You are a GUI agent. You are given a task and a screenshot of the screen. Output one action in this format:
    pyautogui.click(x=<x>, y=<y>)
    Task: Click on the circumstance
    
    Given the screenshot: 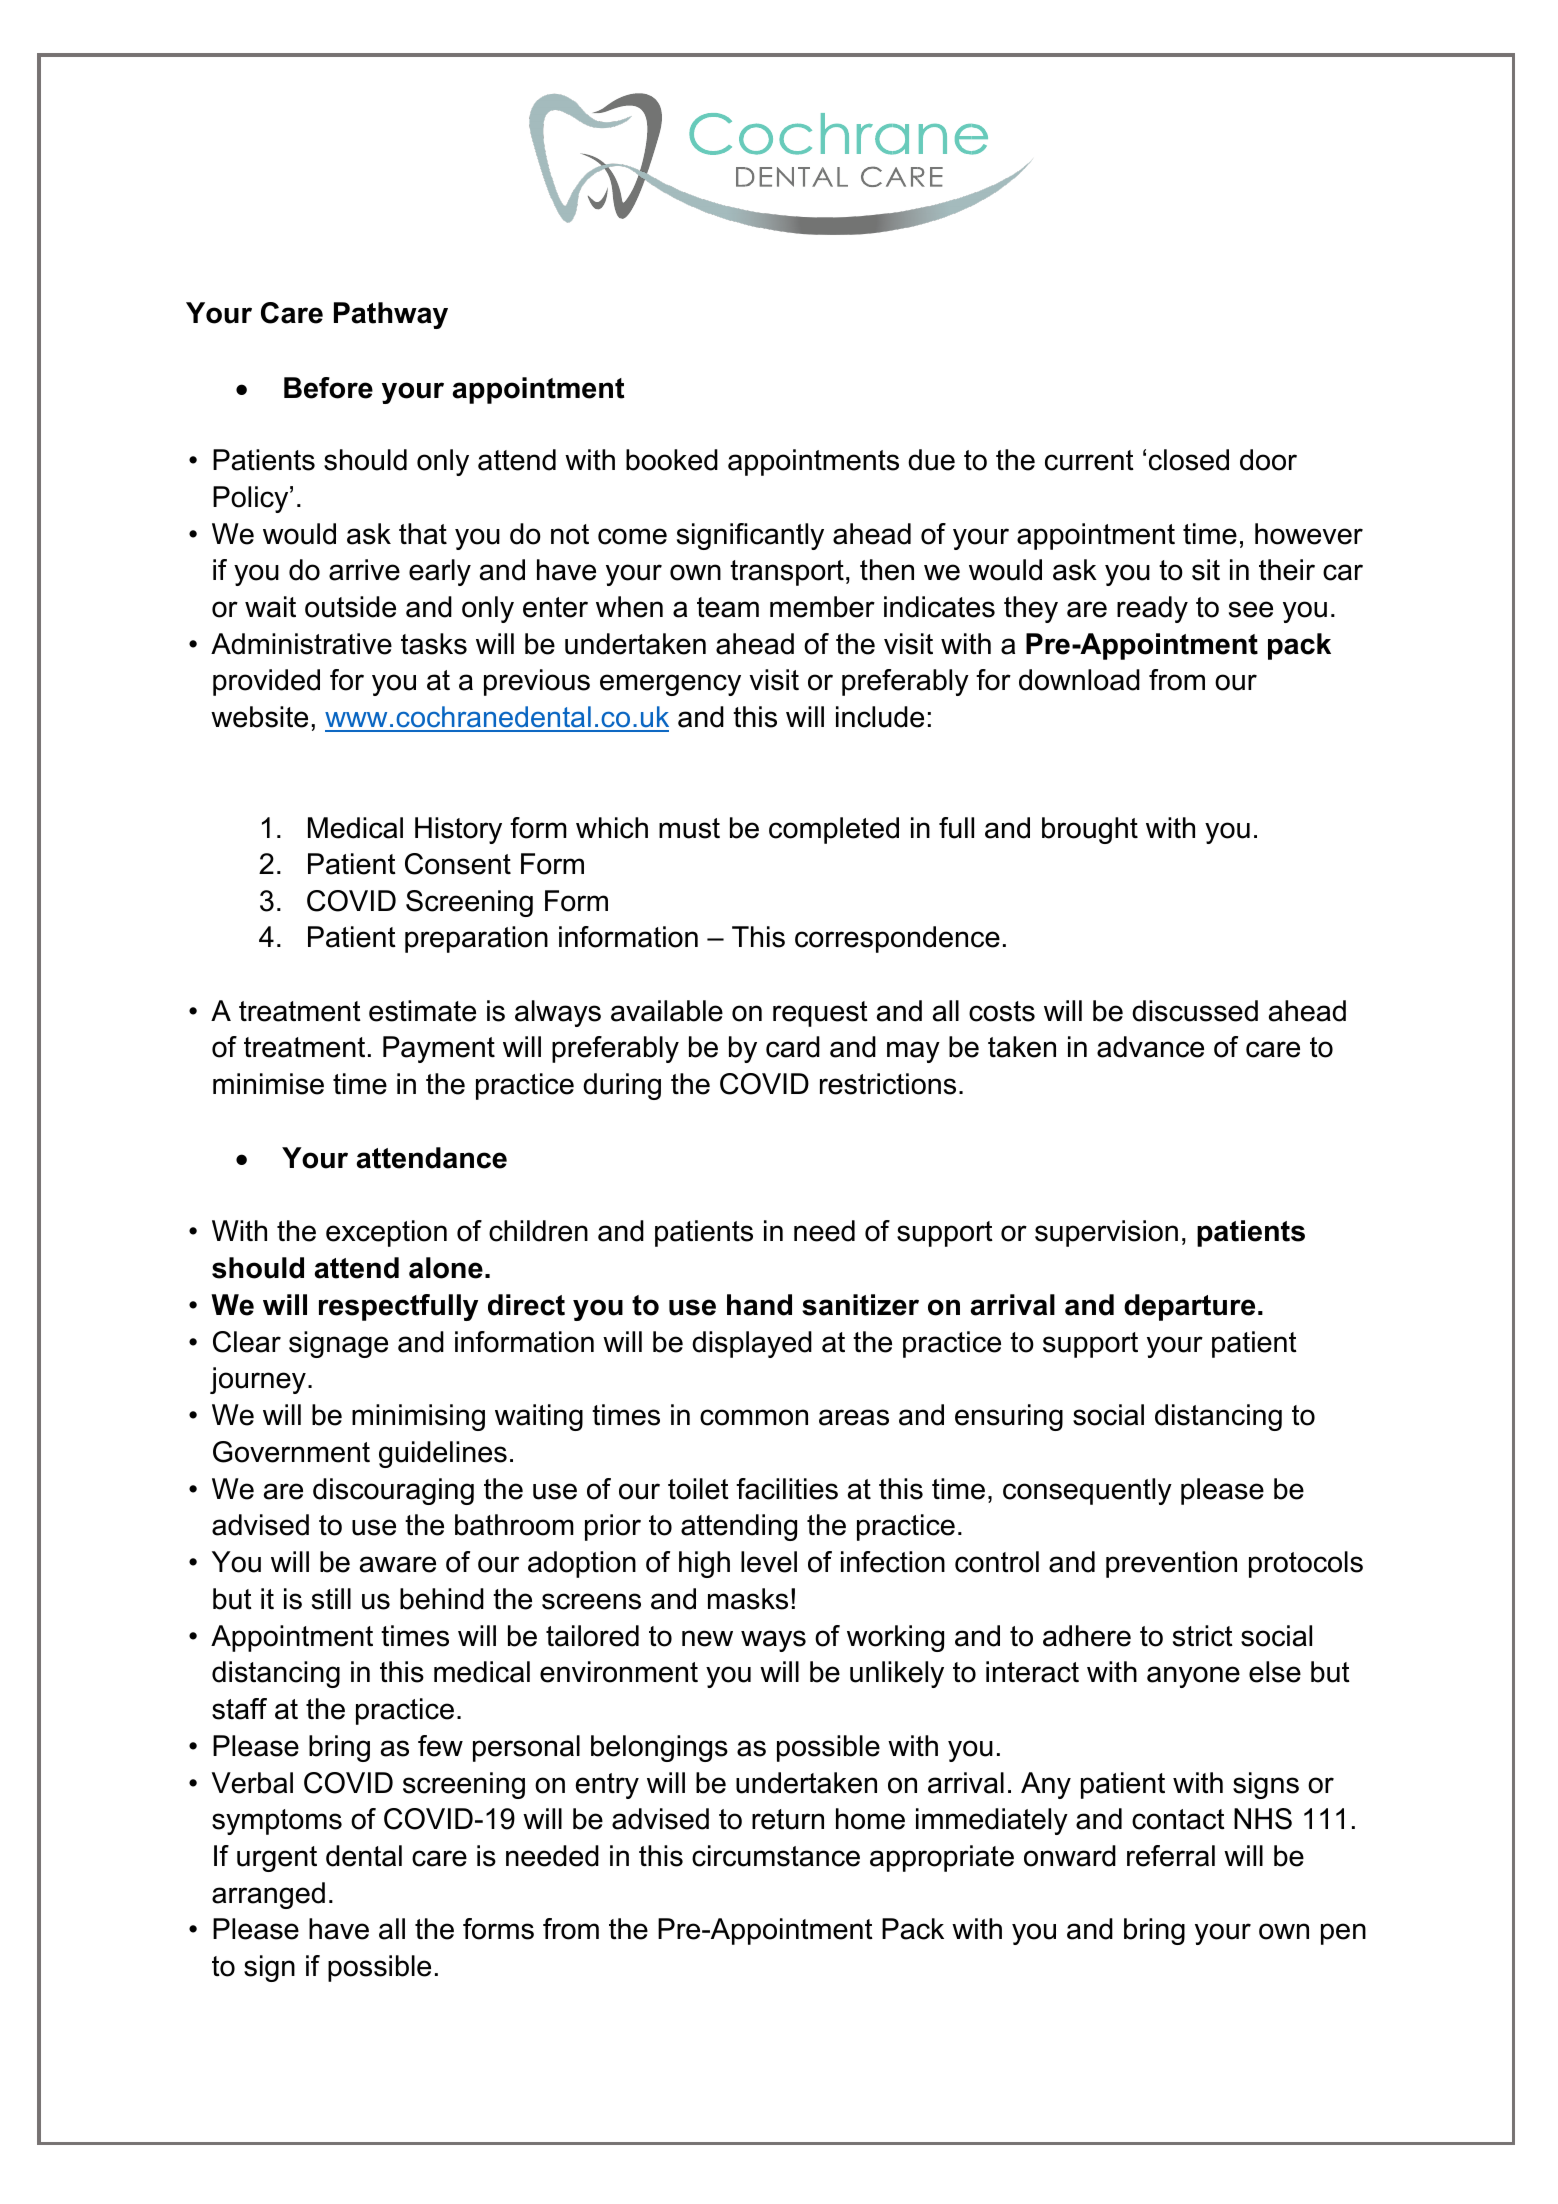 What is the action you would take?
    pyautogui.click(x=776, y=1856)
